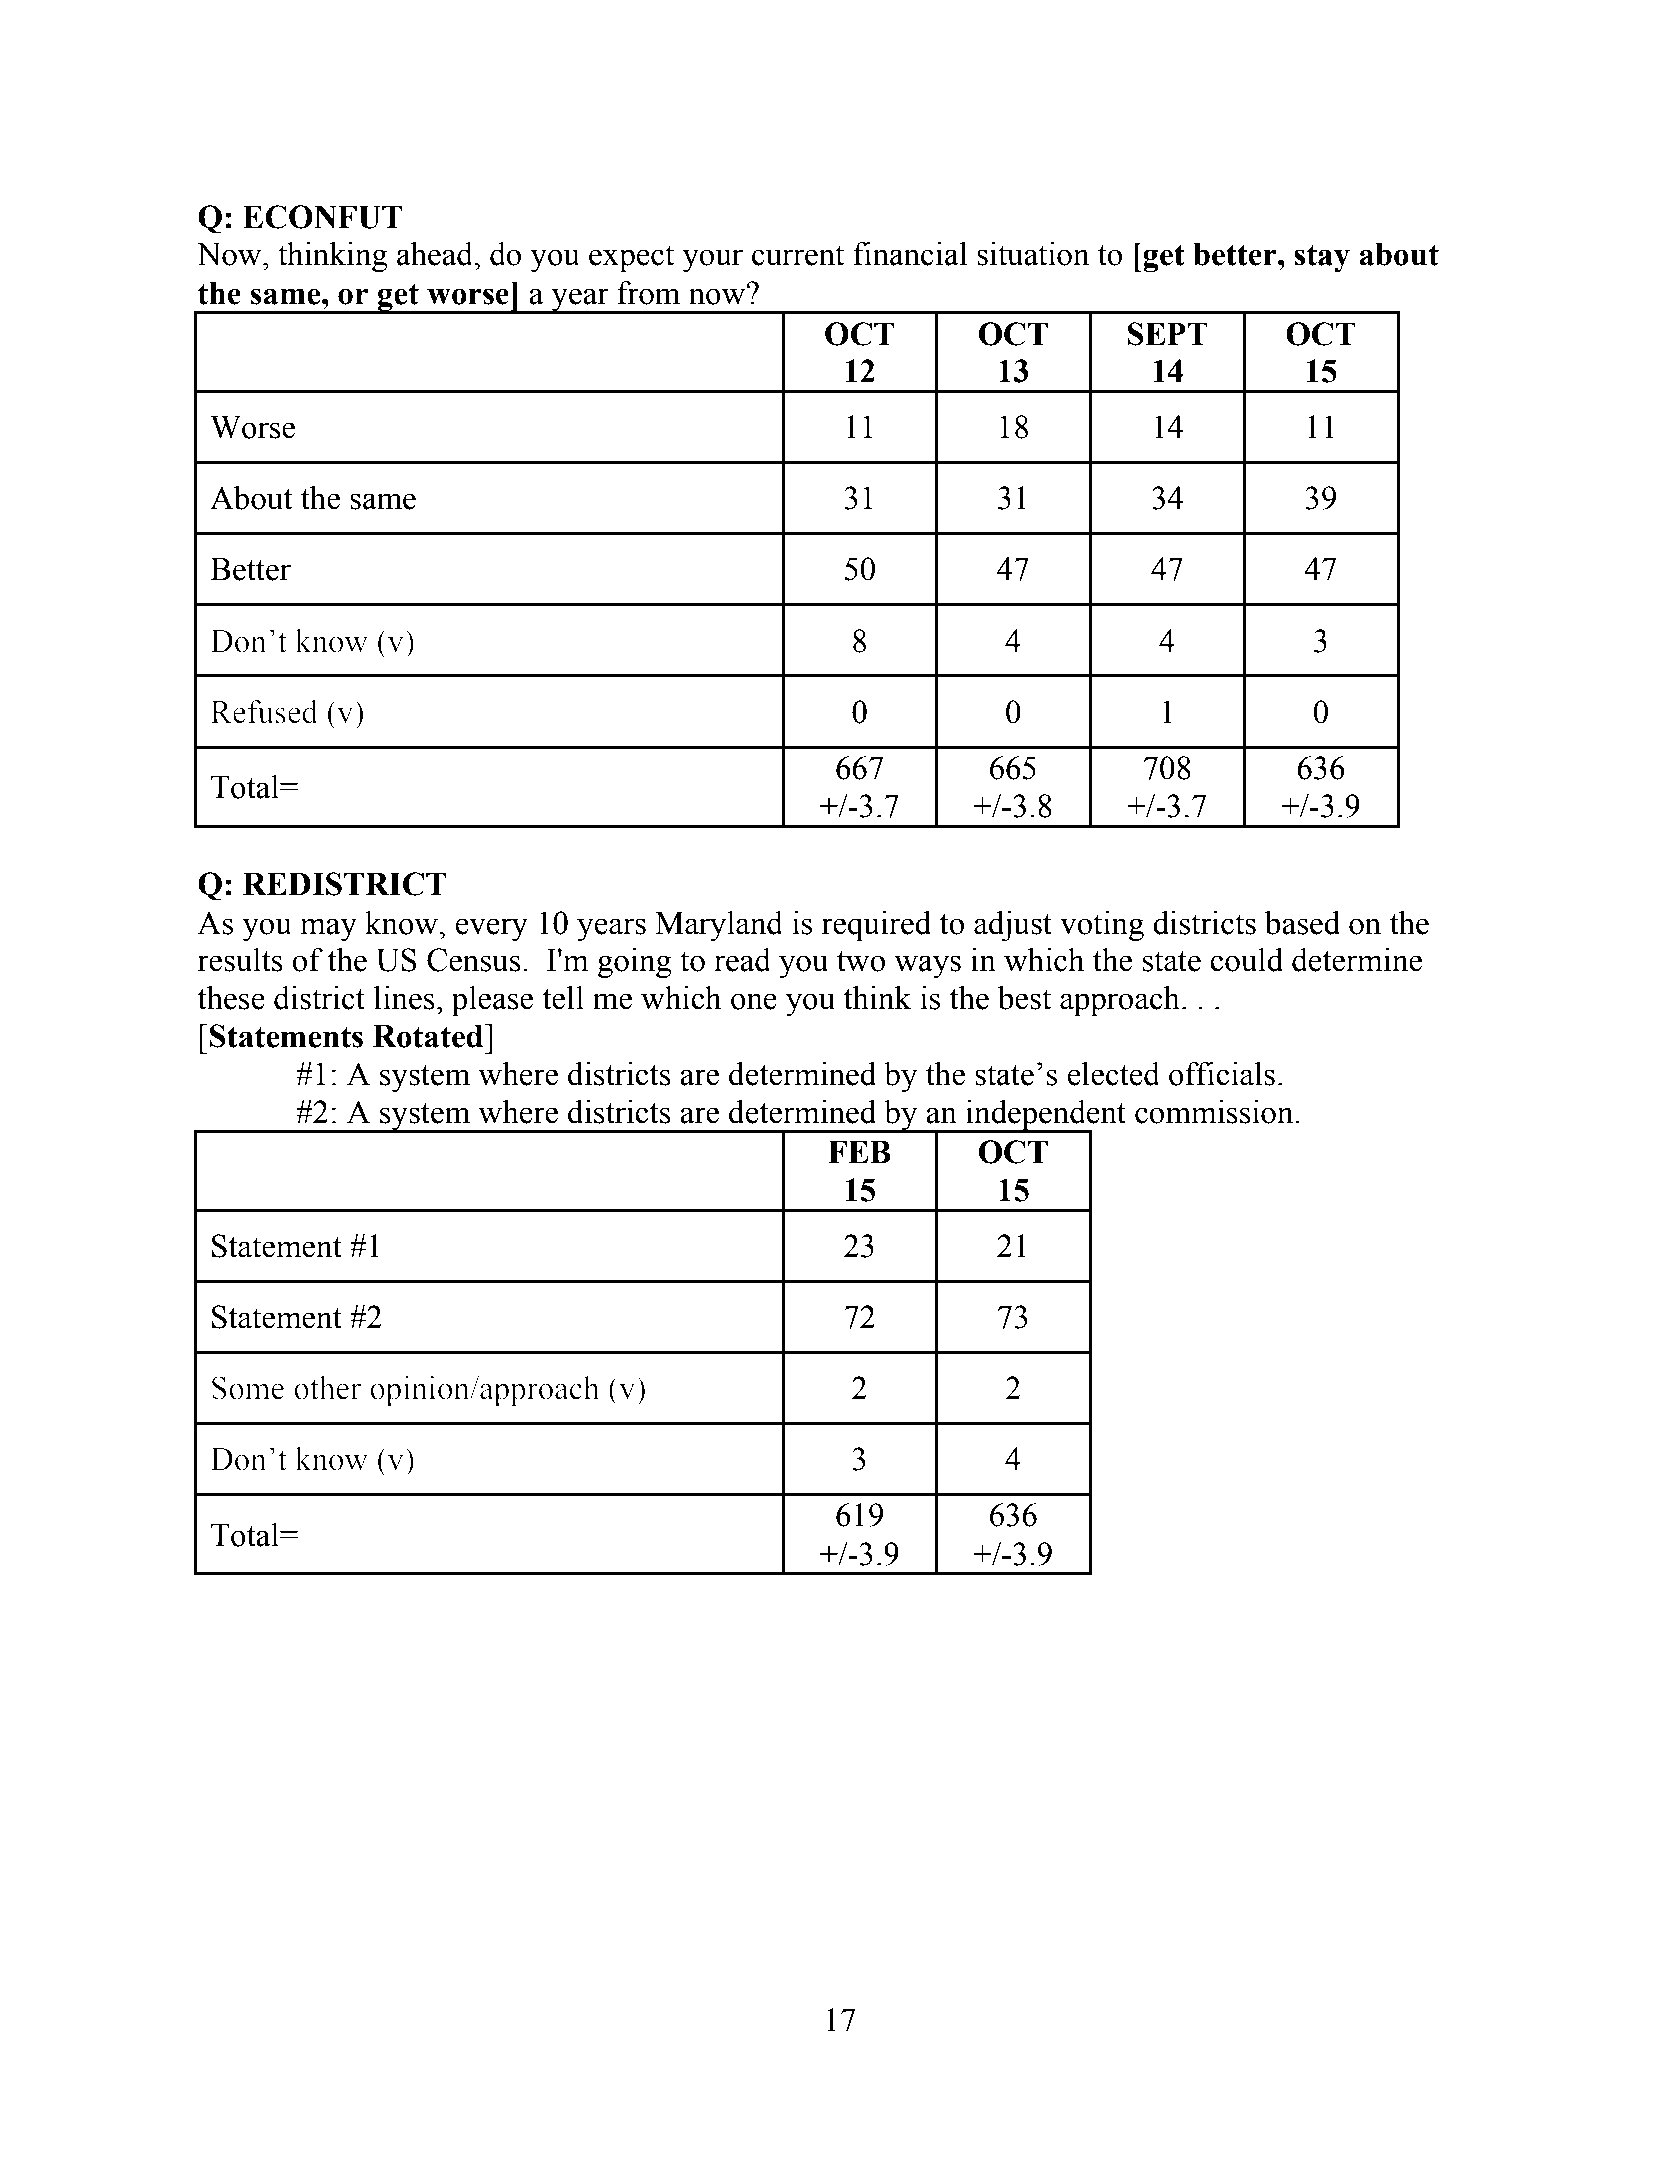 Image resolution: width=1680 pixels, height=2174 pixels. I want to click on Refused, so click(264, 712).
